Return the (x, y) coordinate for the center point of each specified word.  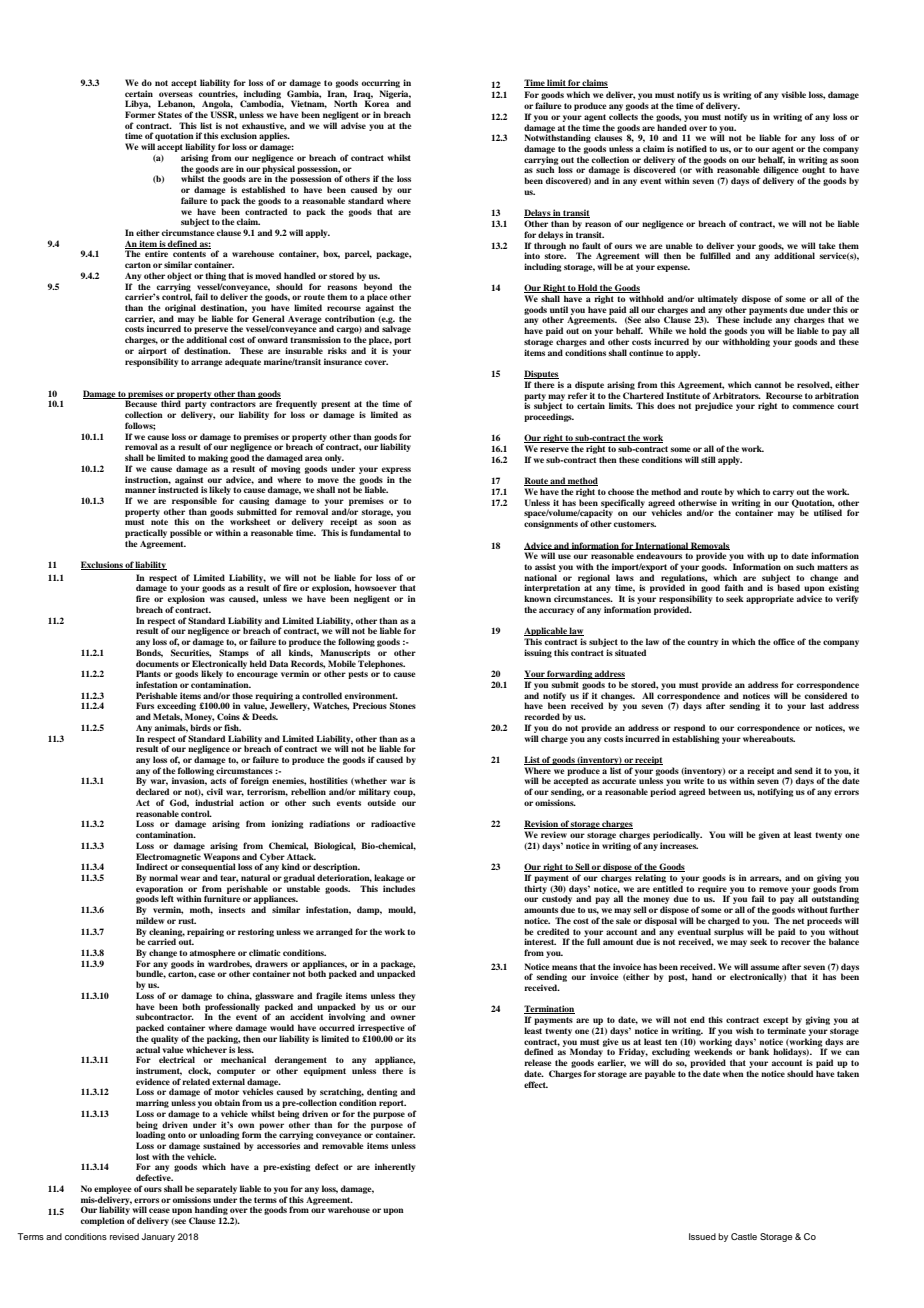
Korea (377, 103)
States (170, 114)
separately (216, 1189)
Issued (702, 1236)
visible (794, 94)
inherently (395, 1167)
